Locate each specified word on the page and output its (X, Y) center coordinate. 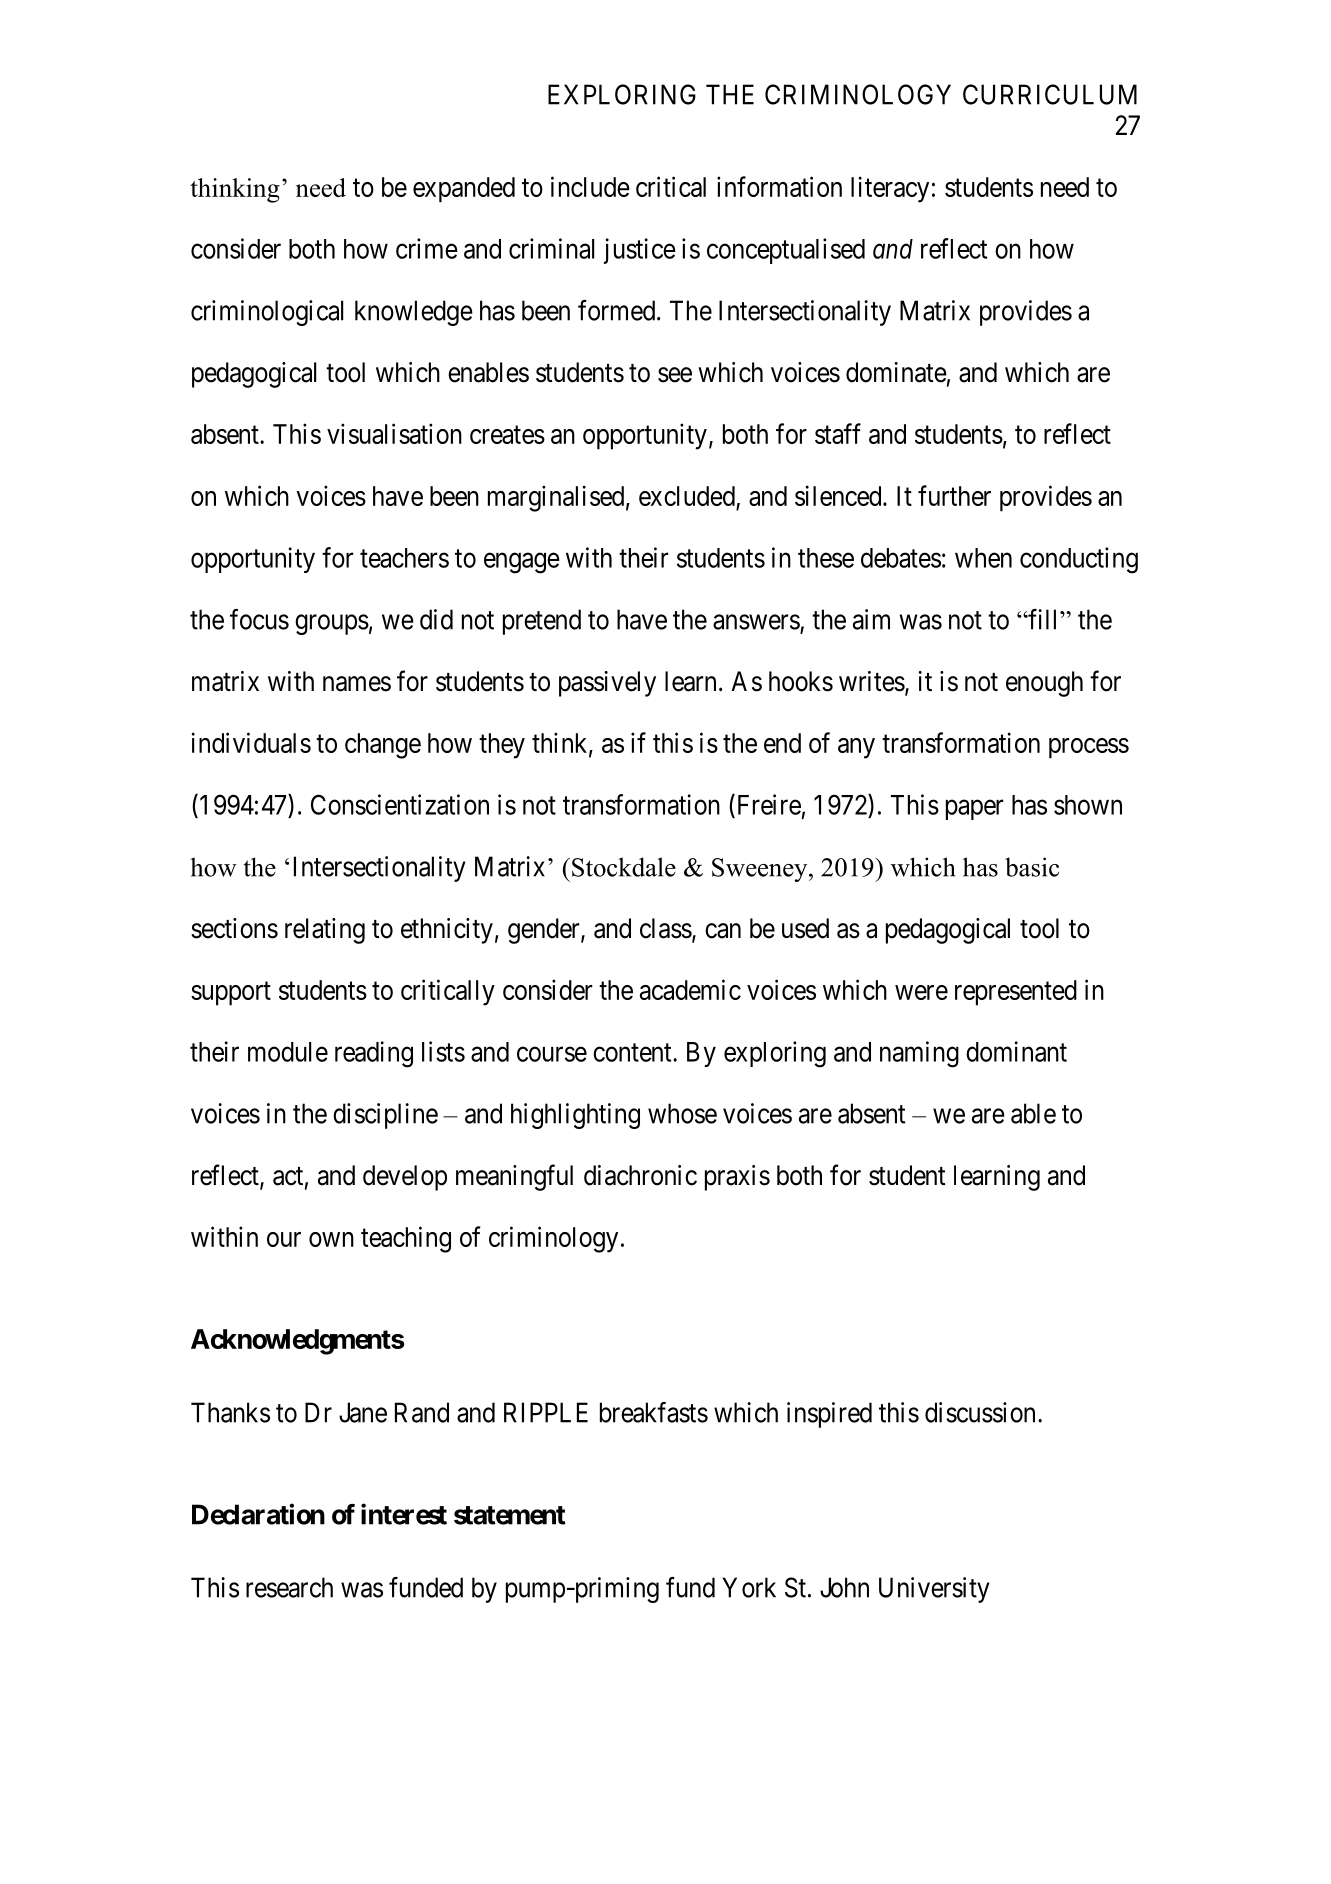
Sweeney (761, 870)
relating (325, 931)
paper (974, 810)
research (289, 1587)
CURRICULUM (1050, 94)
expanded (464, 190)
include (590, 186)
